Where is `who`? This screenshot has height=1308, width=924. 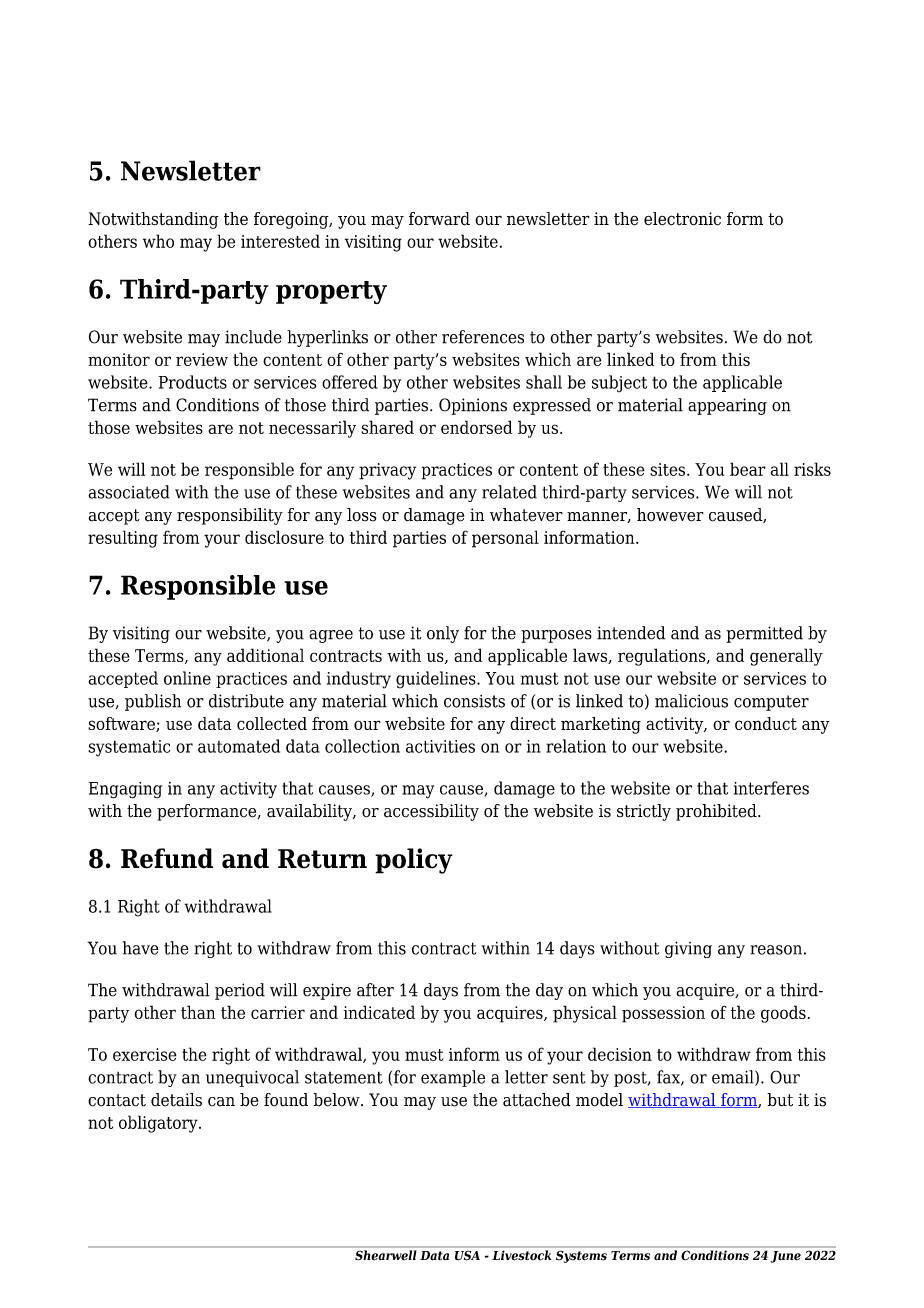 who is located at coordinates (158, 241).
